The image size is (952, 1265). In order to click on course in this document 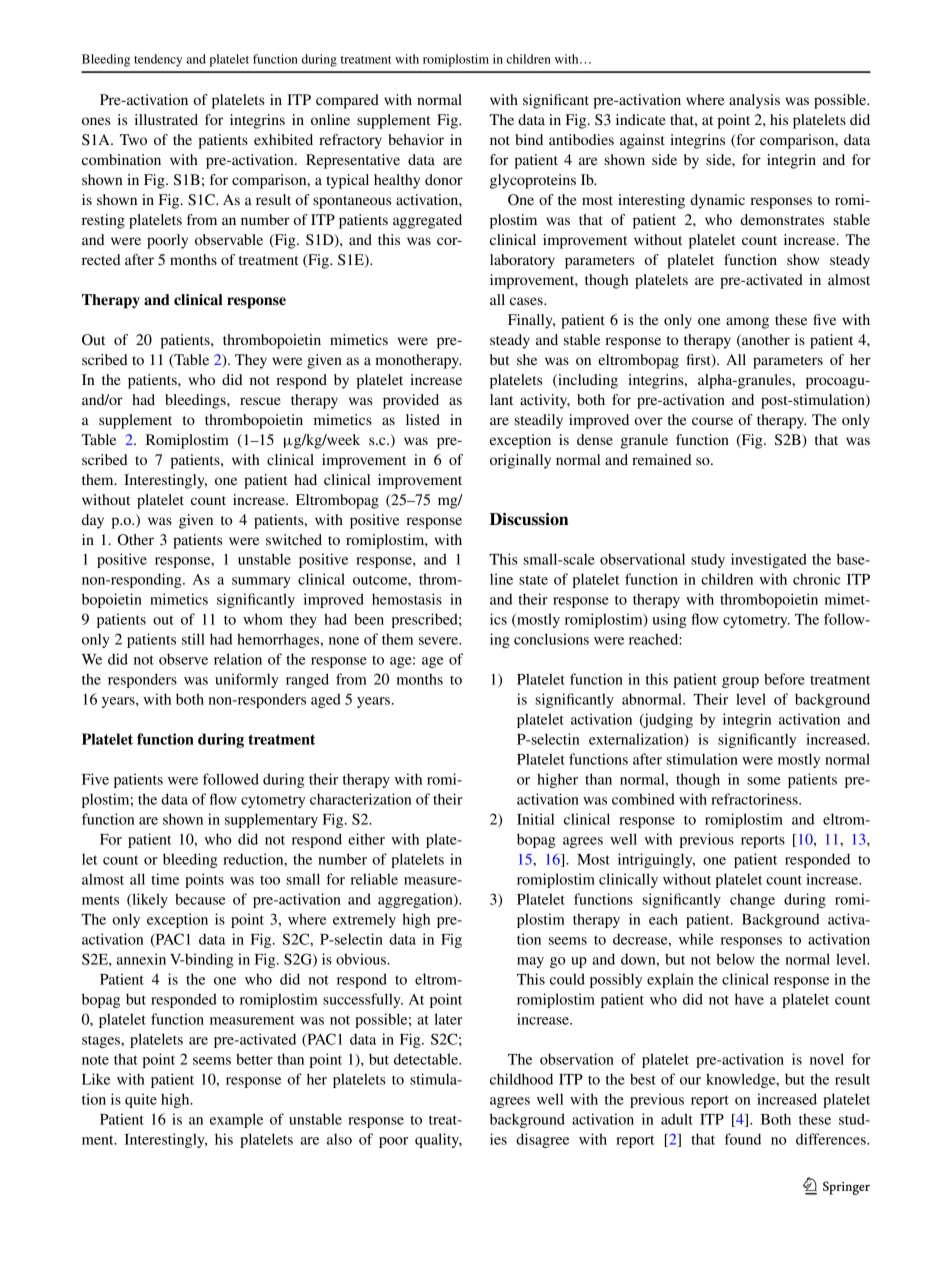, I will do `click(712, 421)`.
